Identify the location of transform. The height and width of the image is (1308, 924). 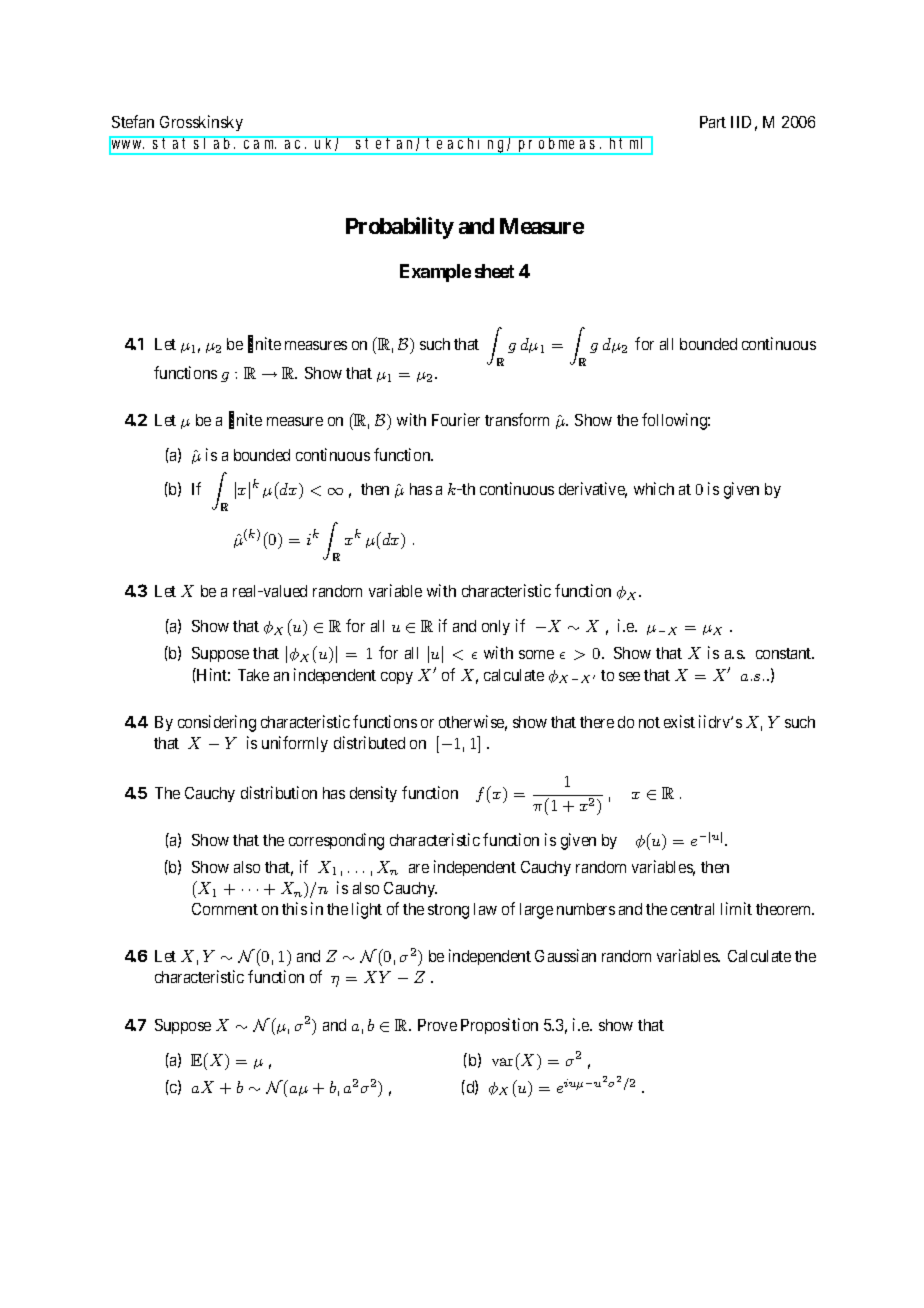
(517, 419).
